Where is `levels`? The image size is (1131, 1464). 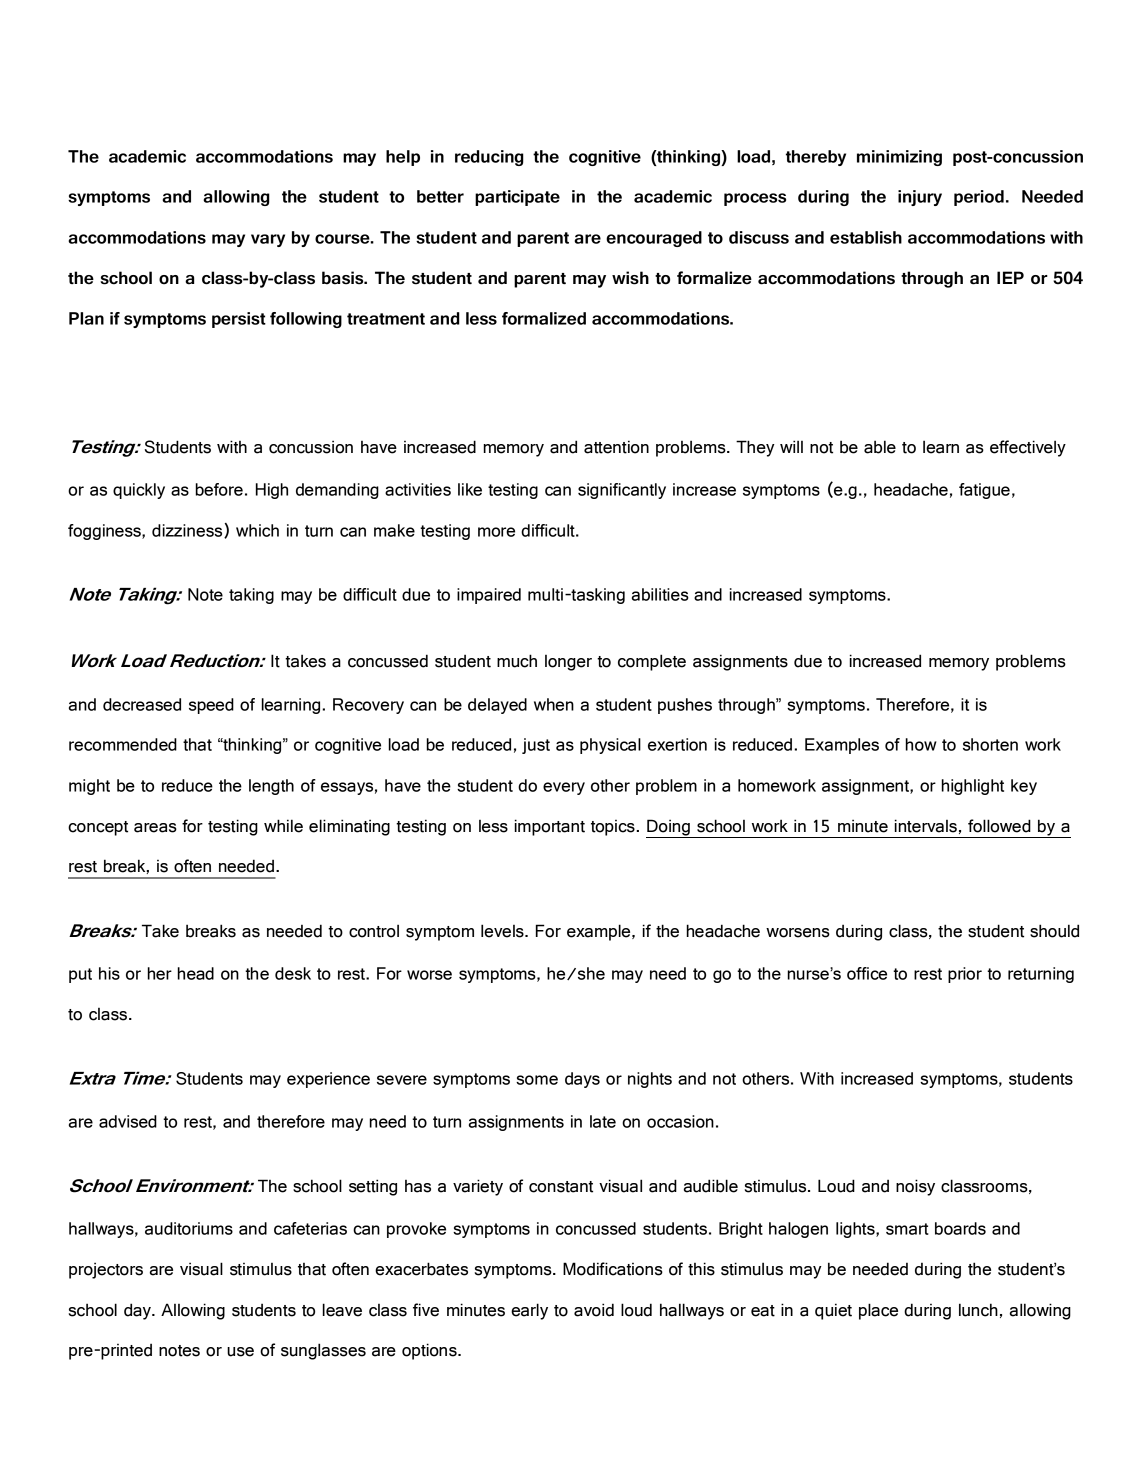
levels is located at coordinates (503, 931).
